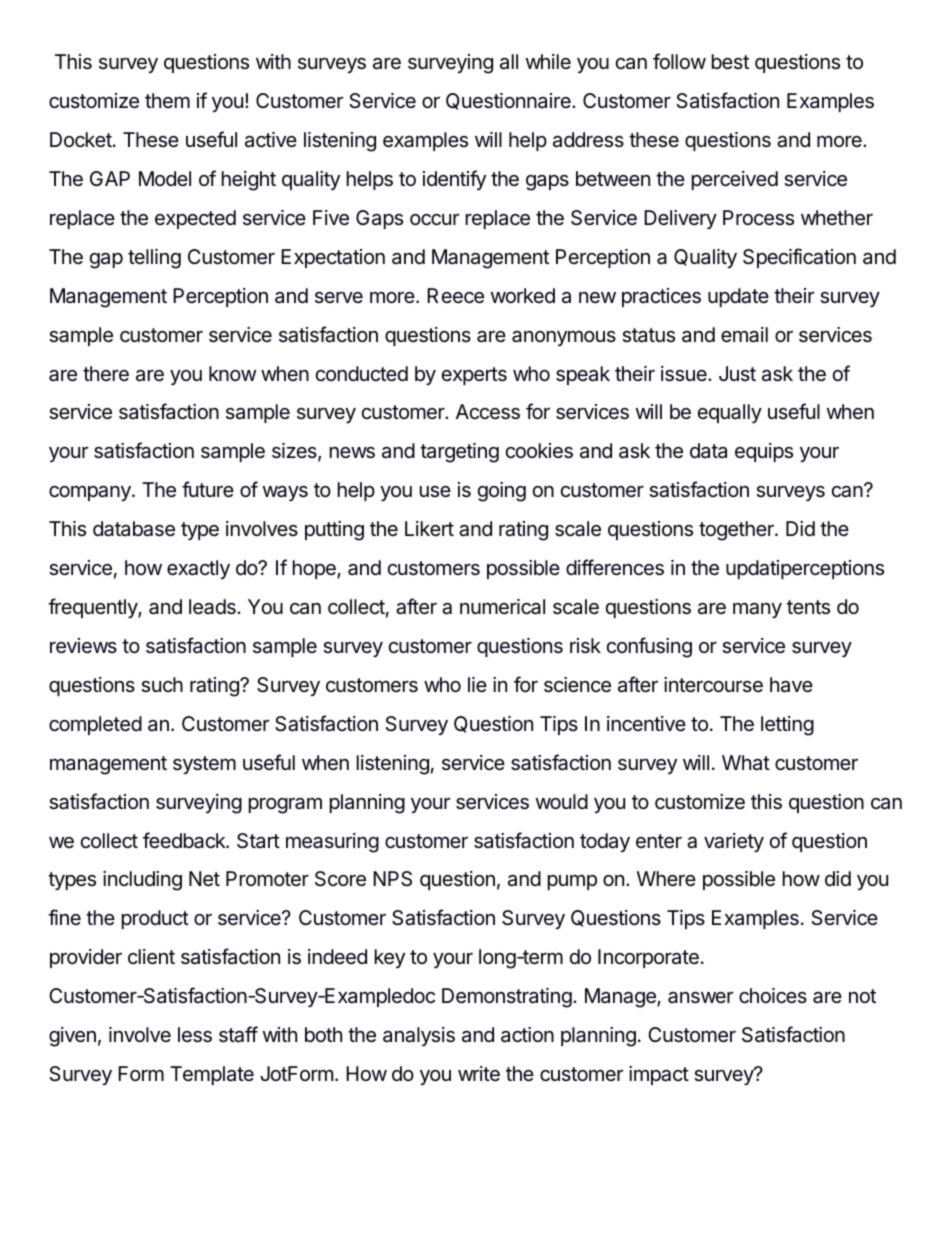 This image has width=952, height=1233. Describe the element at coordinates (185, 840) in the image. I see `feedback` at that location.
